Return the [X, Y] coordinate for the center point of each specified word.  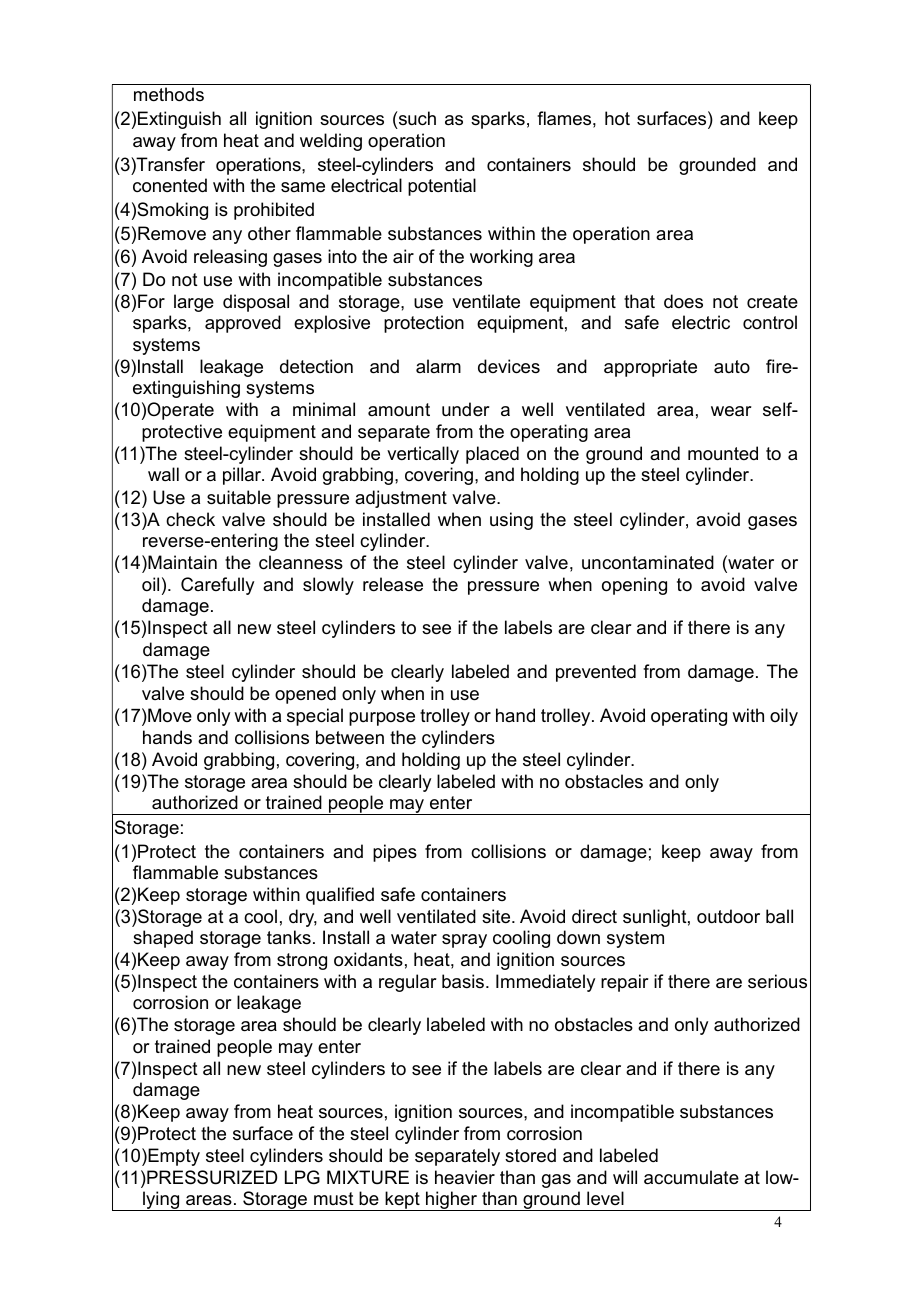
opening [634, 586]
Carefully [217, 586]
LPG [302, 1177]
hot [617, 118]
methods [169, 94]
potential [442, 187]
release [393, 584]
